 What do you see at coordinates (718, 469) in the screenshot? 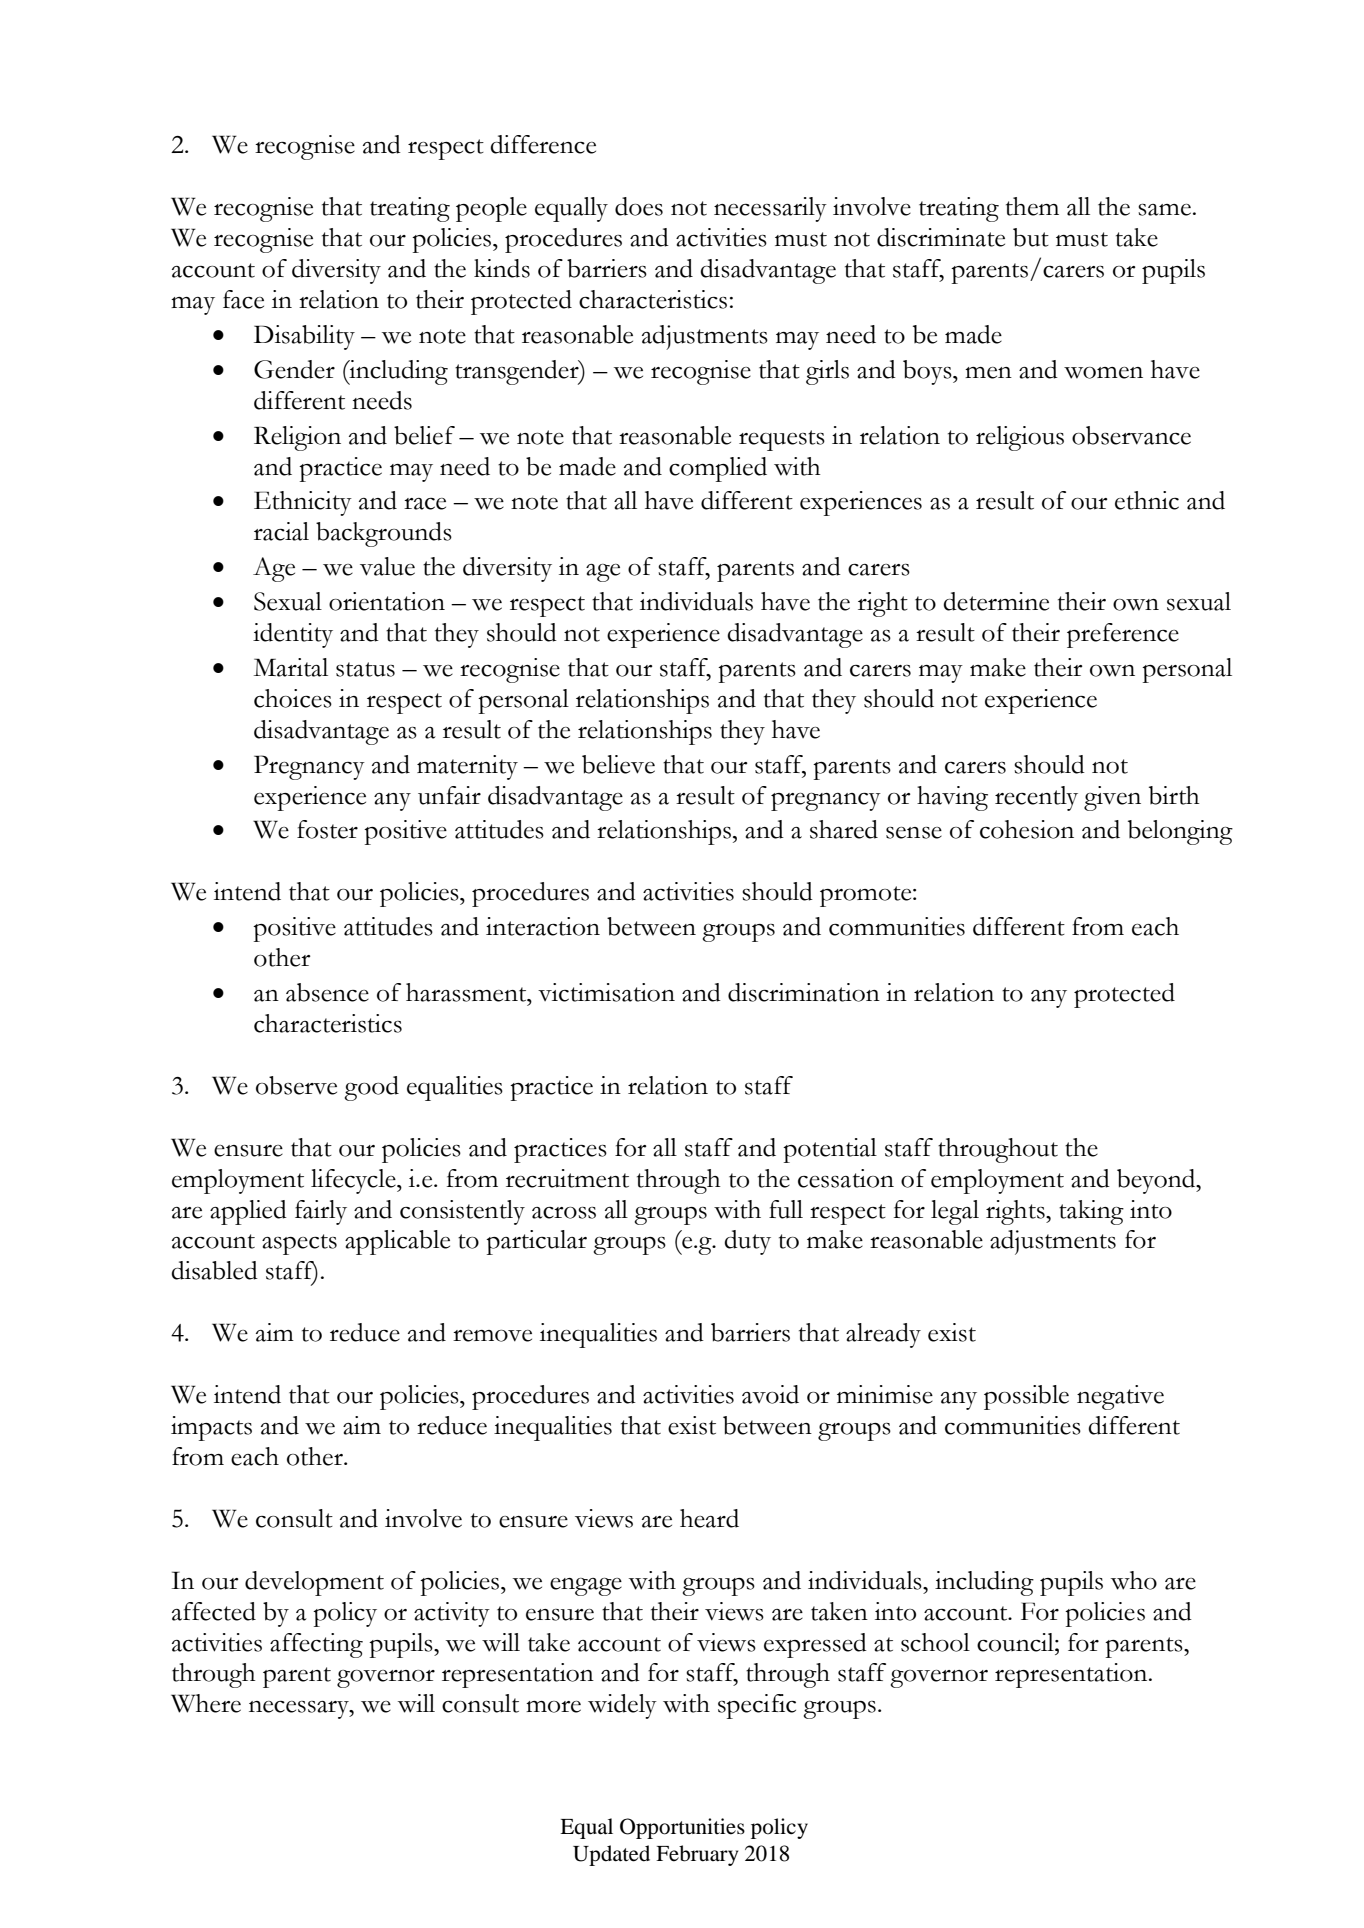
I see `complied` at bounding box center [718, 469].
